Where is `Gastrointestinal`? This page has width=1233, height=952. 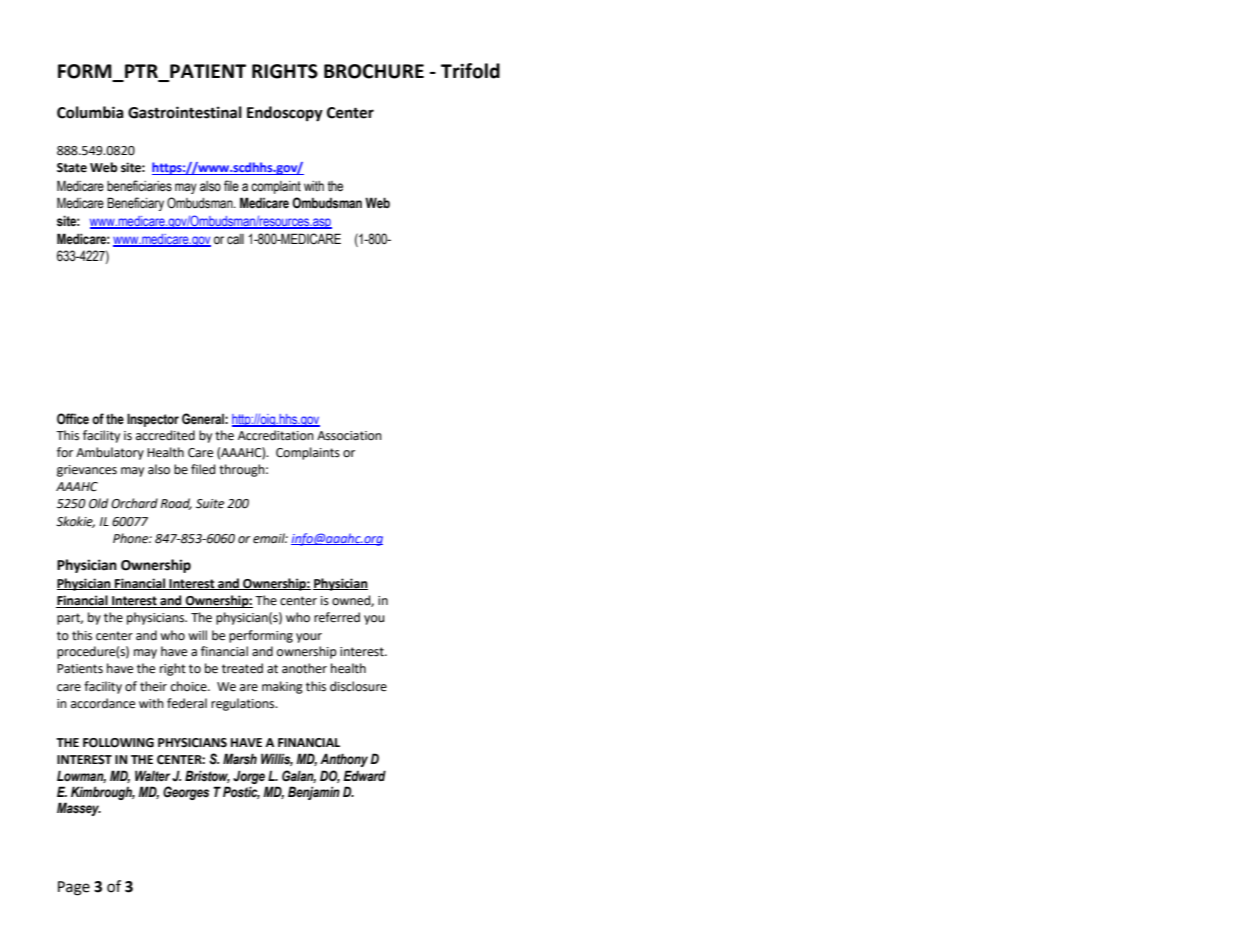 Gastrointestinal is located at coordinates (185, 112).
